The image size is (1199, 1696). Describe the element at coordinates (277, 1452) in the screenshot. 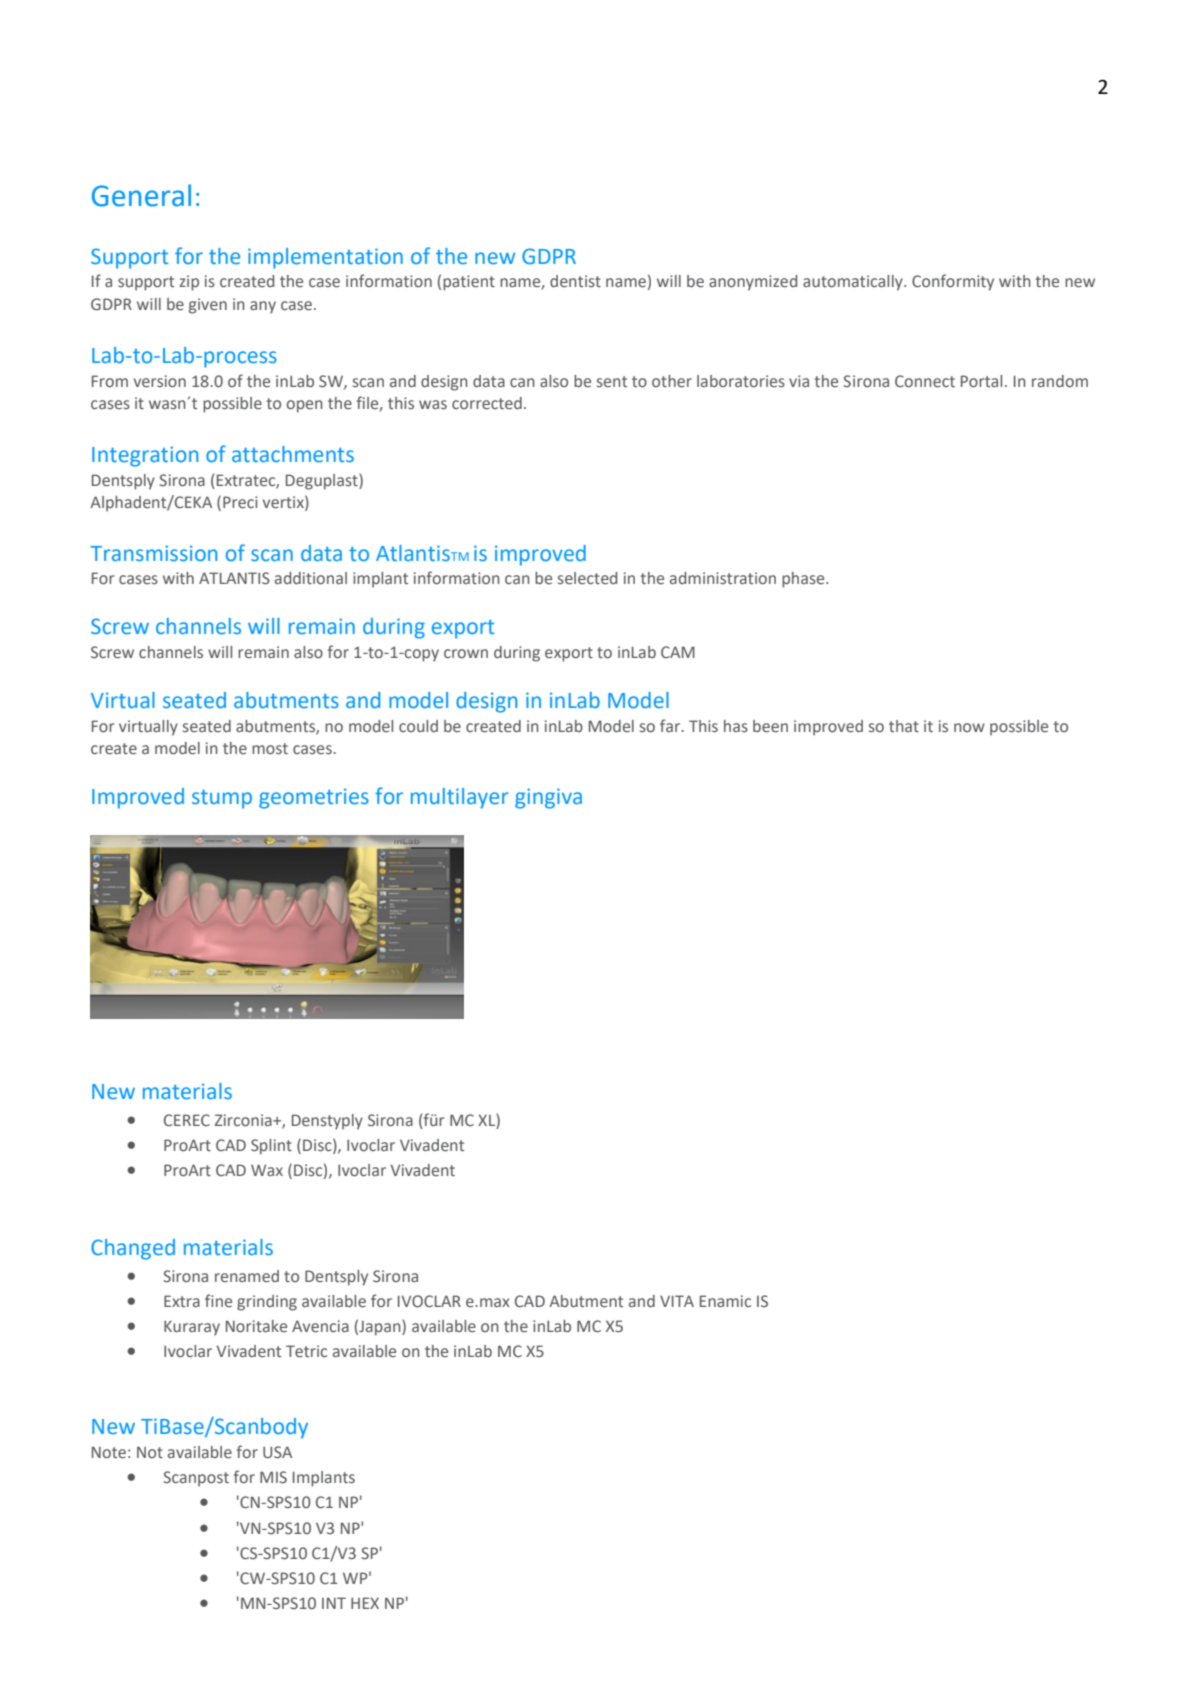

I see `USA` at that location.
